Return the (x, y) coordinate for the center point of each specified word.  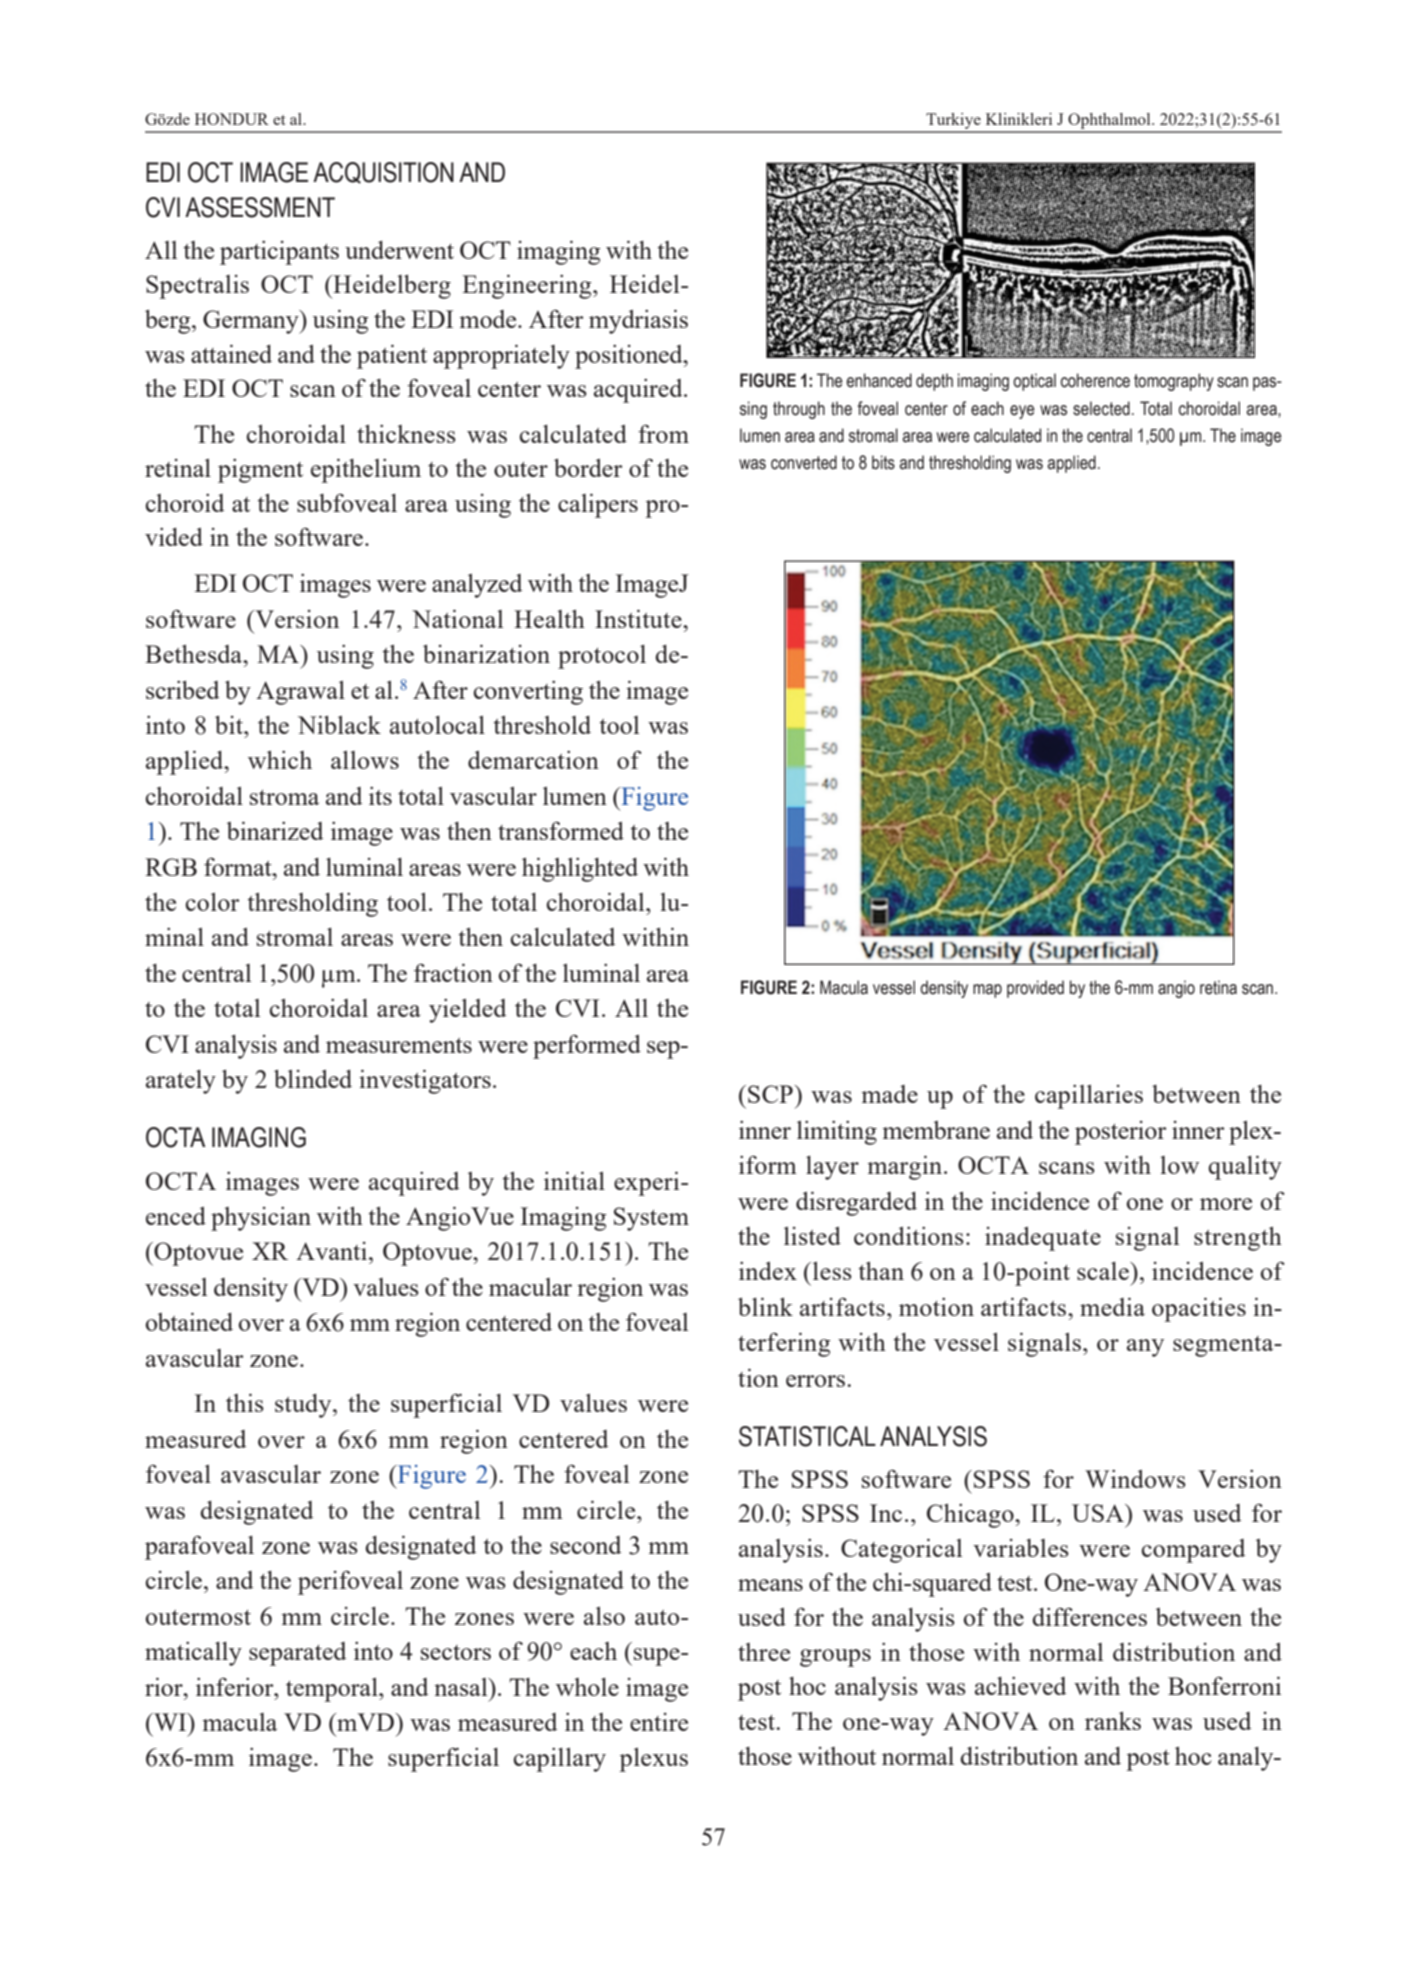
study (304, 1406)
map (987, 991)
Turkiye (953, 122)
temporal (333, 1690)
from (663, 433)
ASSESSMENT (260, 207)
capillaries (1089, 1097)
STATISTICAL (807, 1436)
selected (1101, 408)
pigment (260, 471)
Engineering (528, 287)
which (280, 760)
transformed (561, 830)
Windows (1135, 1479)
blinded (313, 1079)
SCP (771, 1094)
